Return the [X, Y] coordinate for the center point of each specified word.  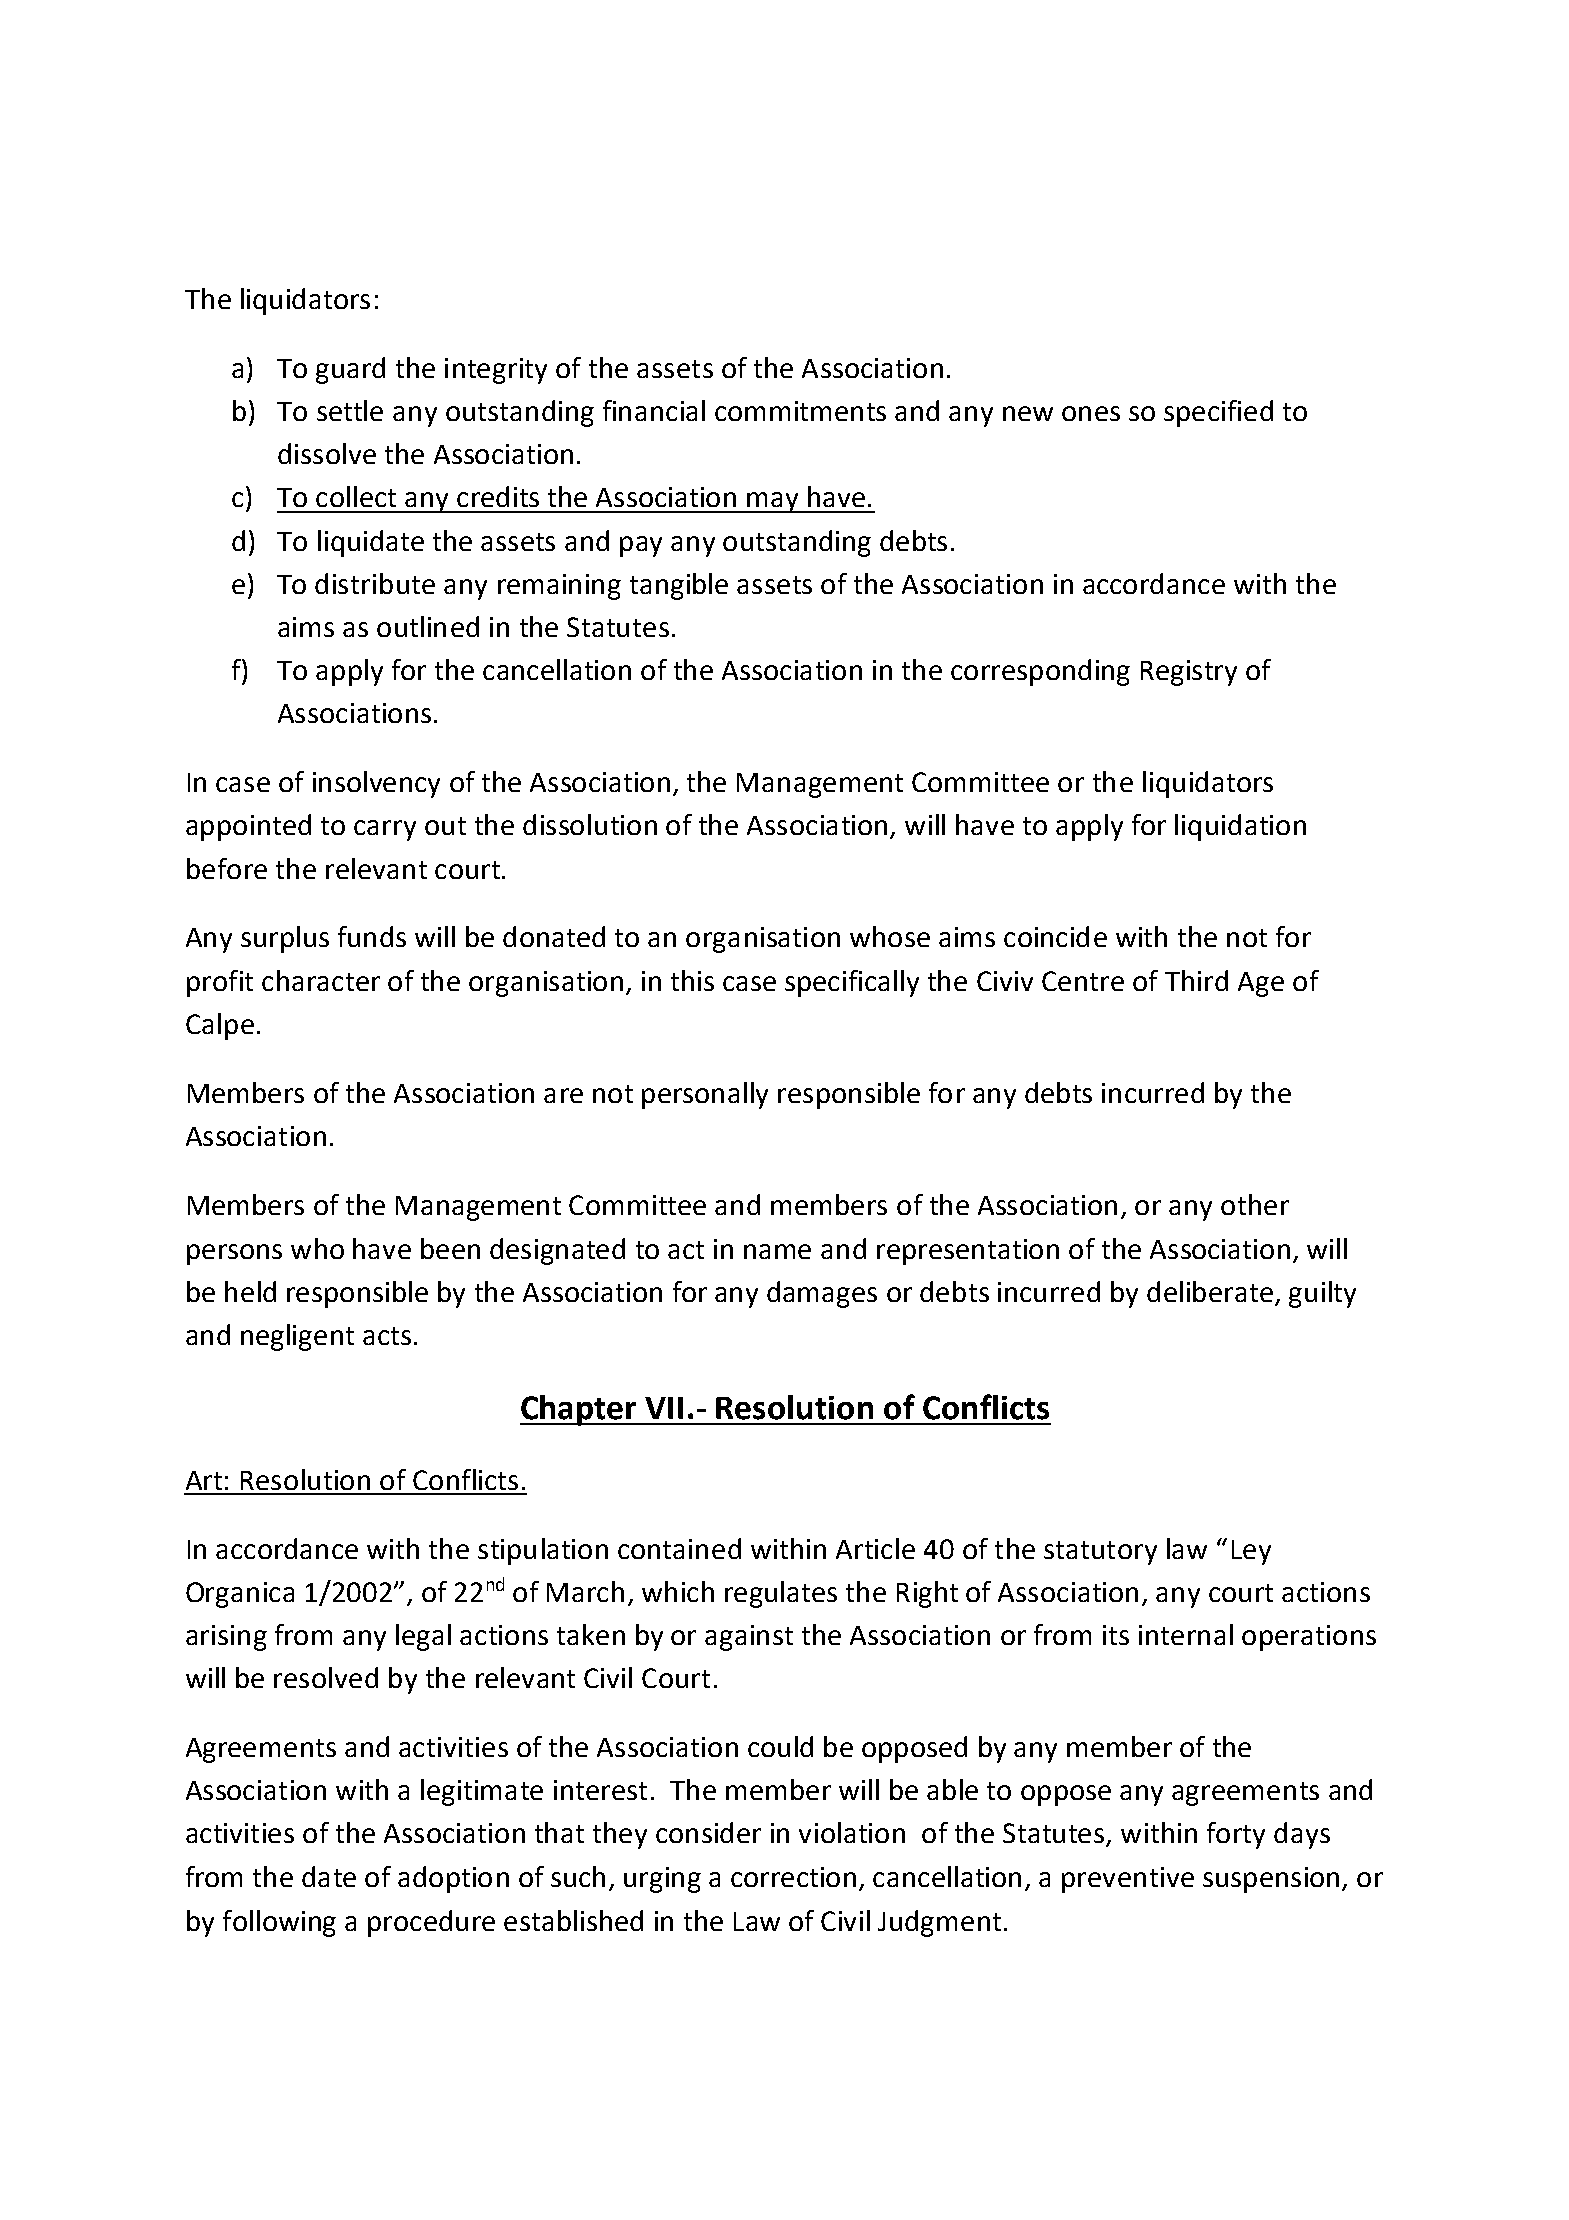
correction [793, 1877]
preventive [1128, 1880]
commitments [800, 411]
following [279, 1923]
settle [350, 410]
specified [1218, 413]
